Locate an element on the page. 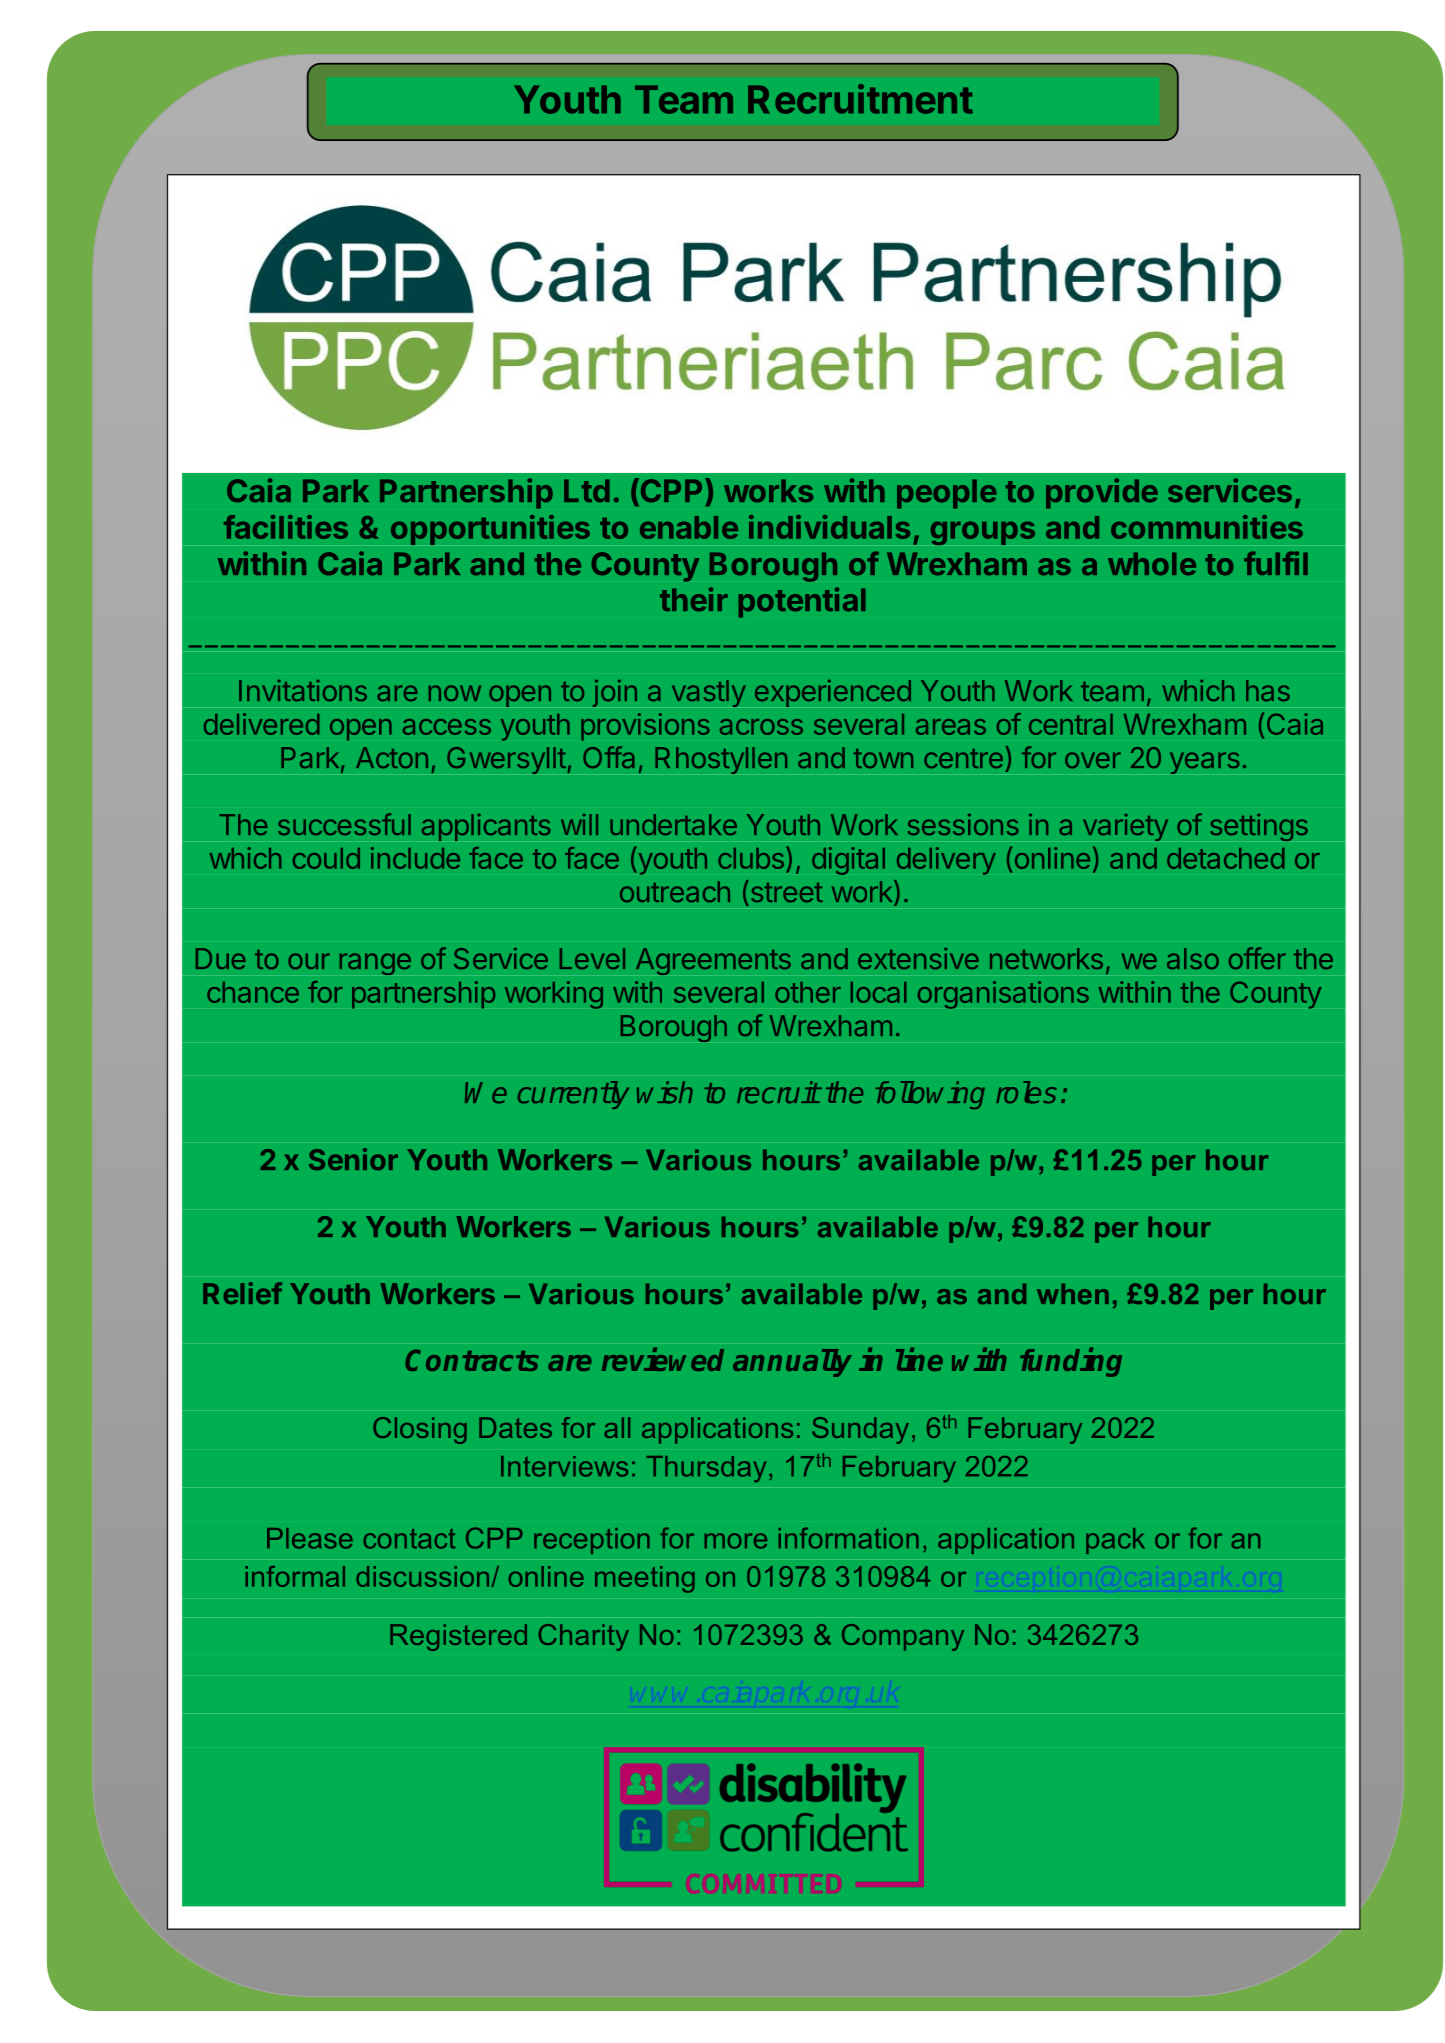 Image resolution: width=1445 pixels, height=2043 pixels. communities is located at coordinates (1207, 527).
